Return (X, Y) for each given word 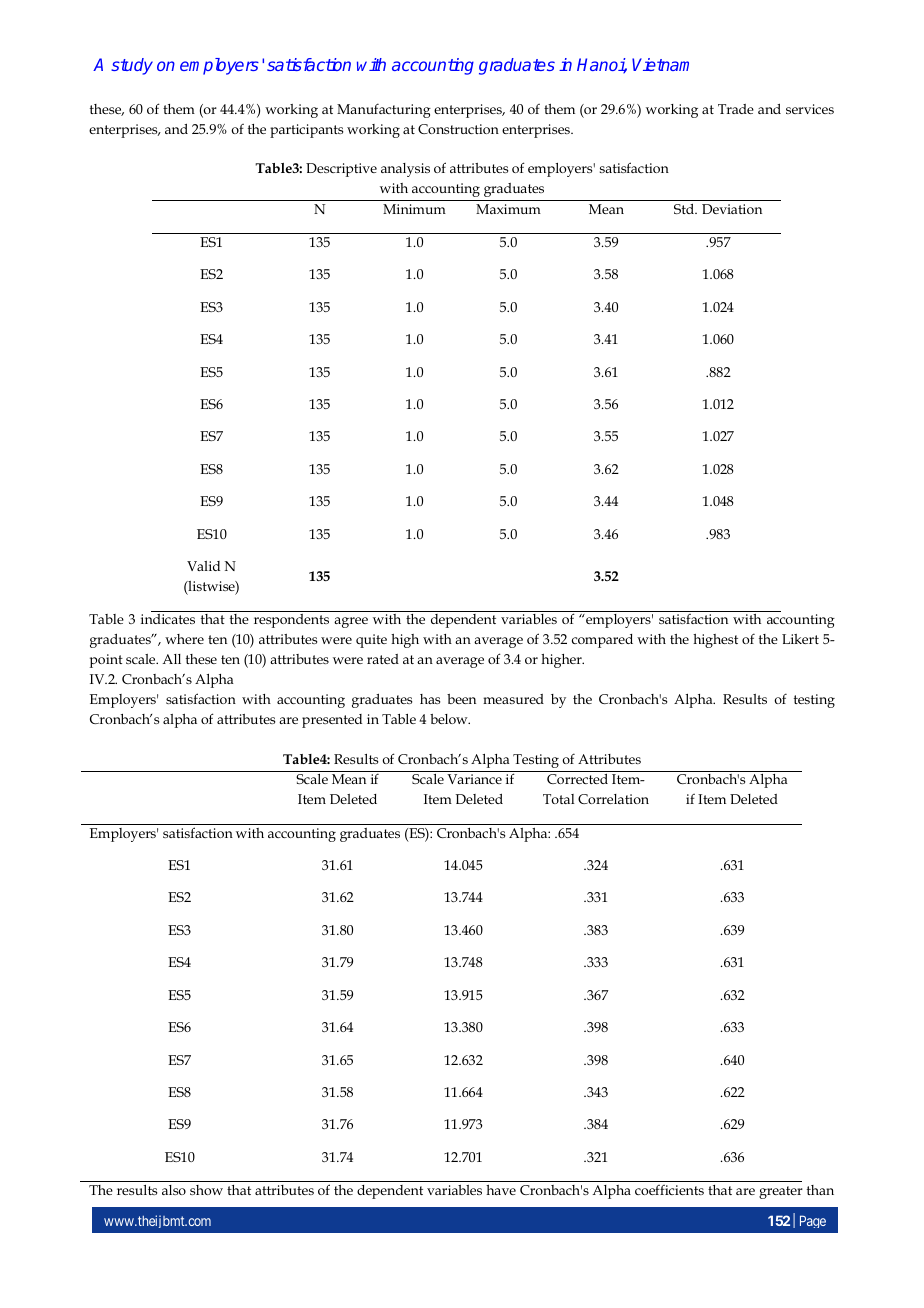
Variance (474, 779)
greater (781, 1192)
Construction (458, 129)
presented (332, 721)
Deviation (732, 209)
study (132, 66)
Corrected (577, 779)
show (206, 1190)
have (501, 1190)
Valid (203, 566)
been (461, 699)
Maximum (508, 209)
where (184, 639)
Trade (736, 109)
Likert (800, 639)
